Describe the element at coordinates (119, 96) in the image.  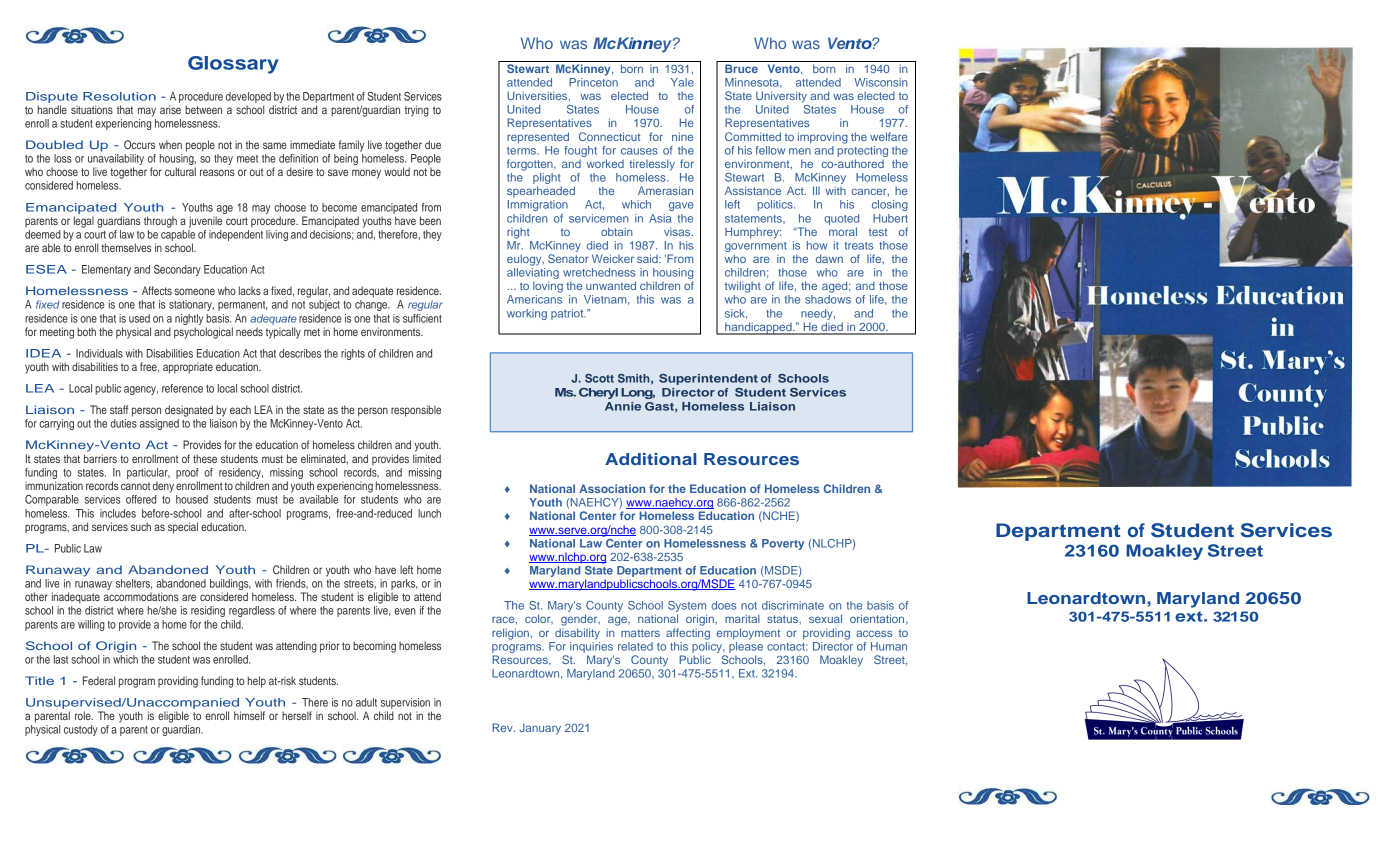
I see `Resolution` at that location.
